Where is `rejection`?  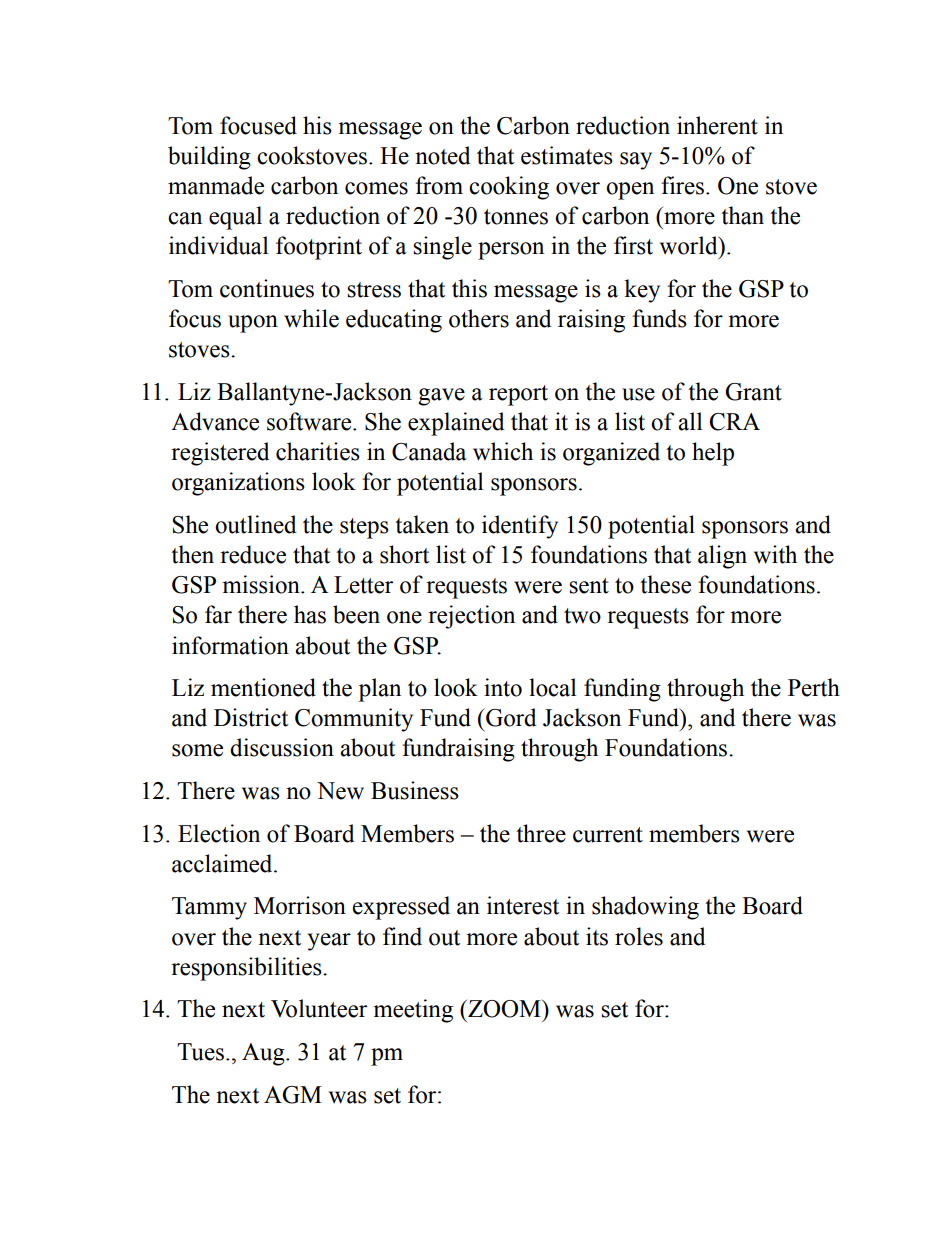 rejection is located at coordinates (471, 617).
